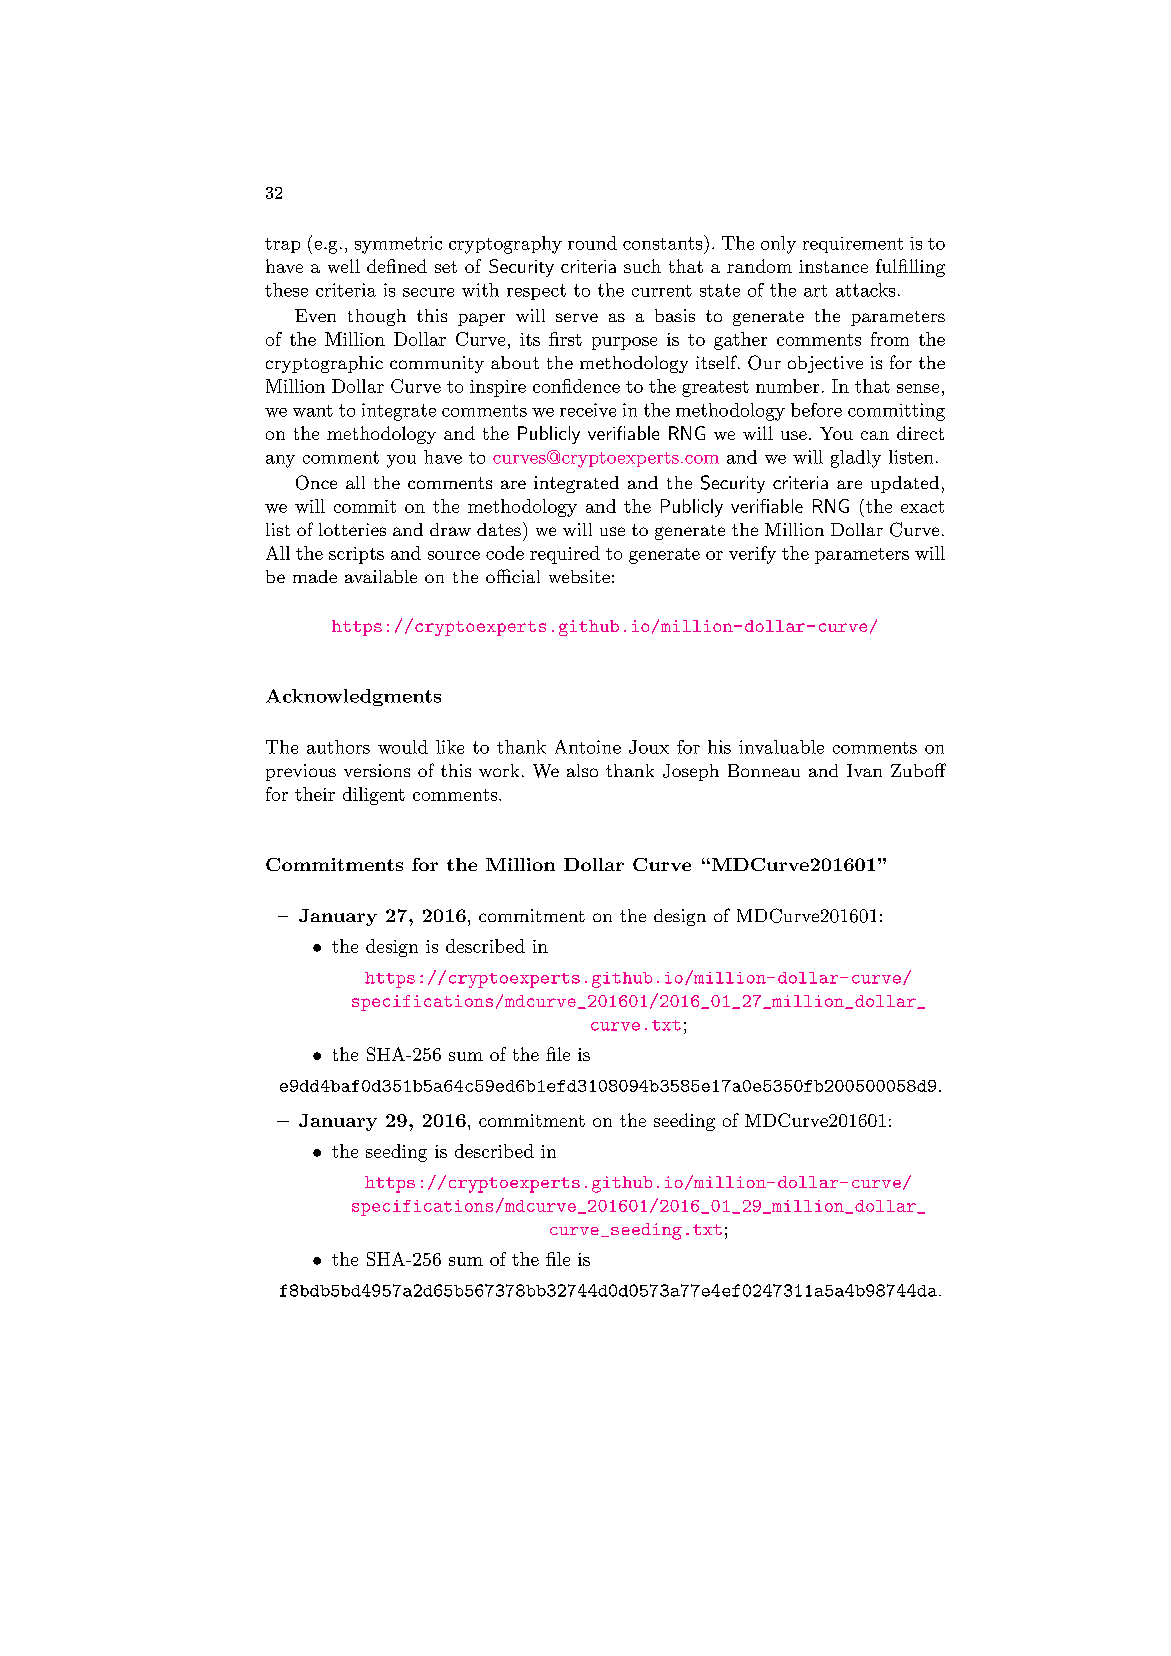  What do you see at coordinates (592, 243) in the screenshot?
I see `round` at bounding box center [592, 243].
